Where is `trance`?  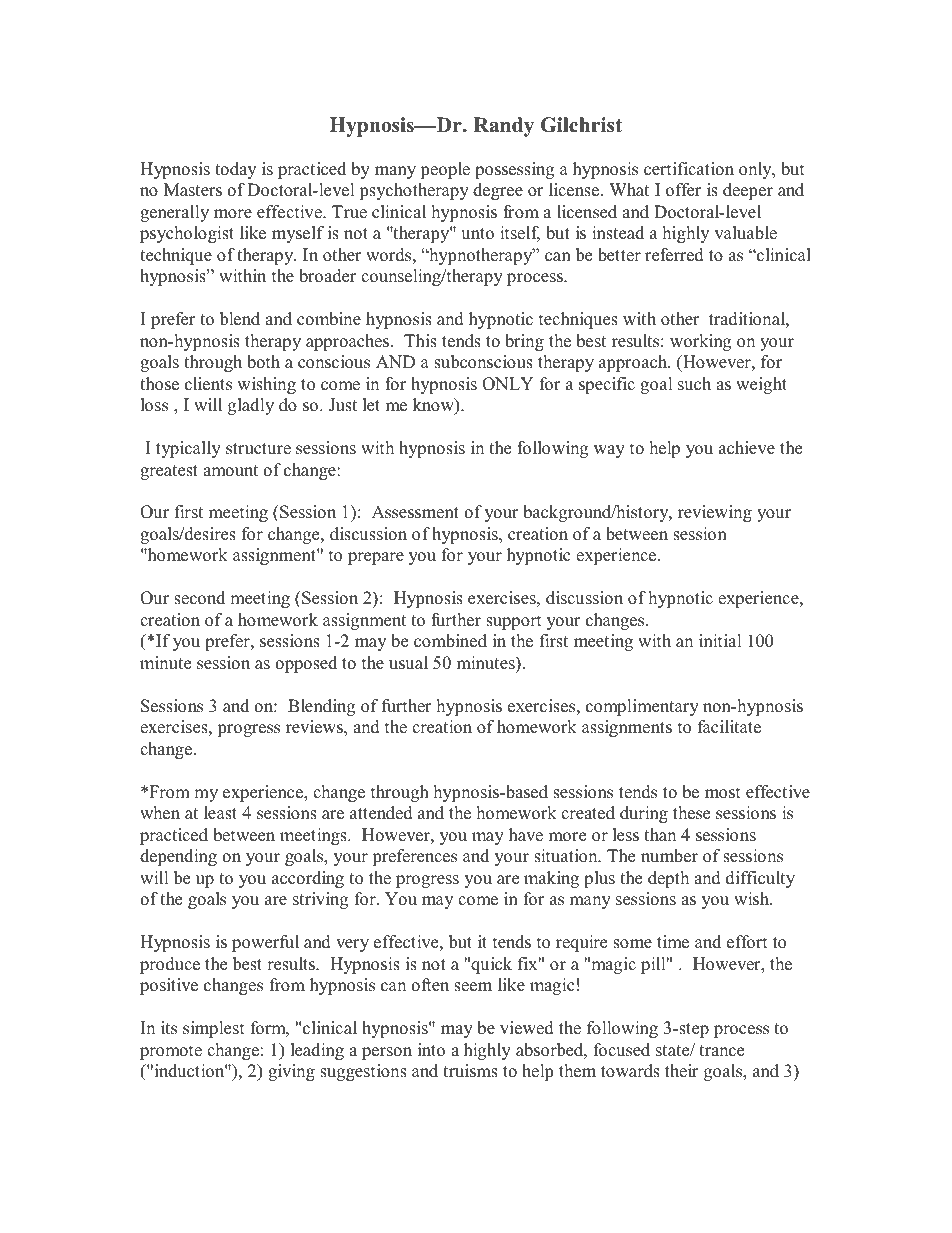 trance is located at coordinates (721, 1051).
